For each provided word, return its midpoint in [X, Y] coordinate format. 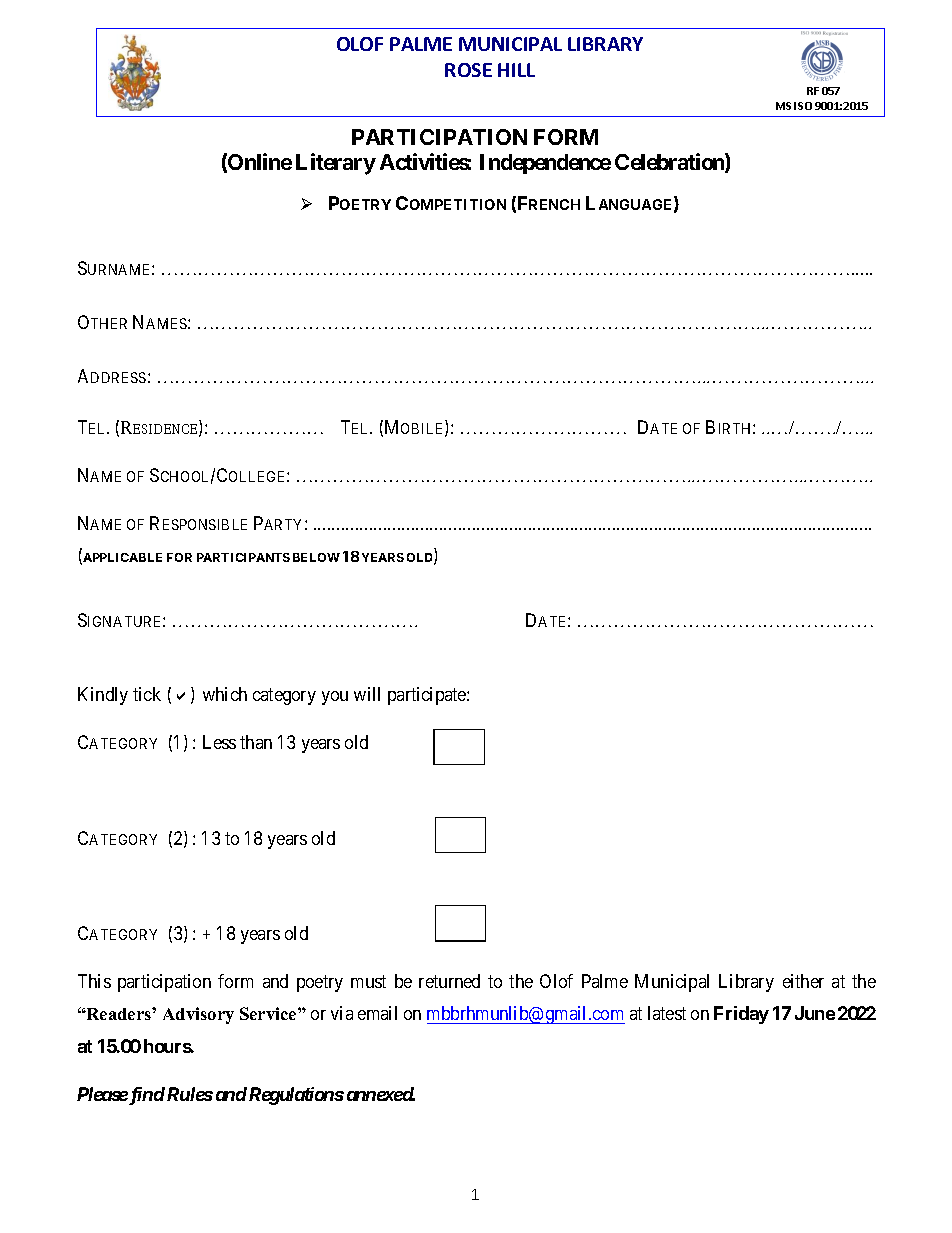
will [367, 694]
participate [428, 696]
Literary [336, 164]
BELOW [316, 557]
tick [147, 694]
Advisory [198, 1015]
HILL [516, 70]
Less [219, 742]
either [803, 981]
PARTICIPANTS [243, 557]
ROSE [468, 70]
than [256, 742]
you [335, 698]
